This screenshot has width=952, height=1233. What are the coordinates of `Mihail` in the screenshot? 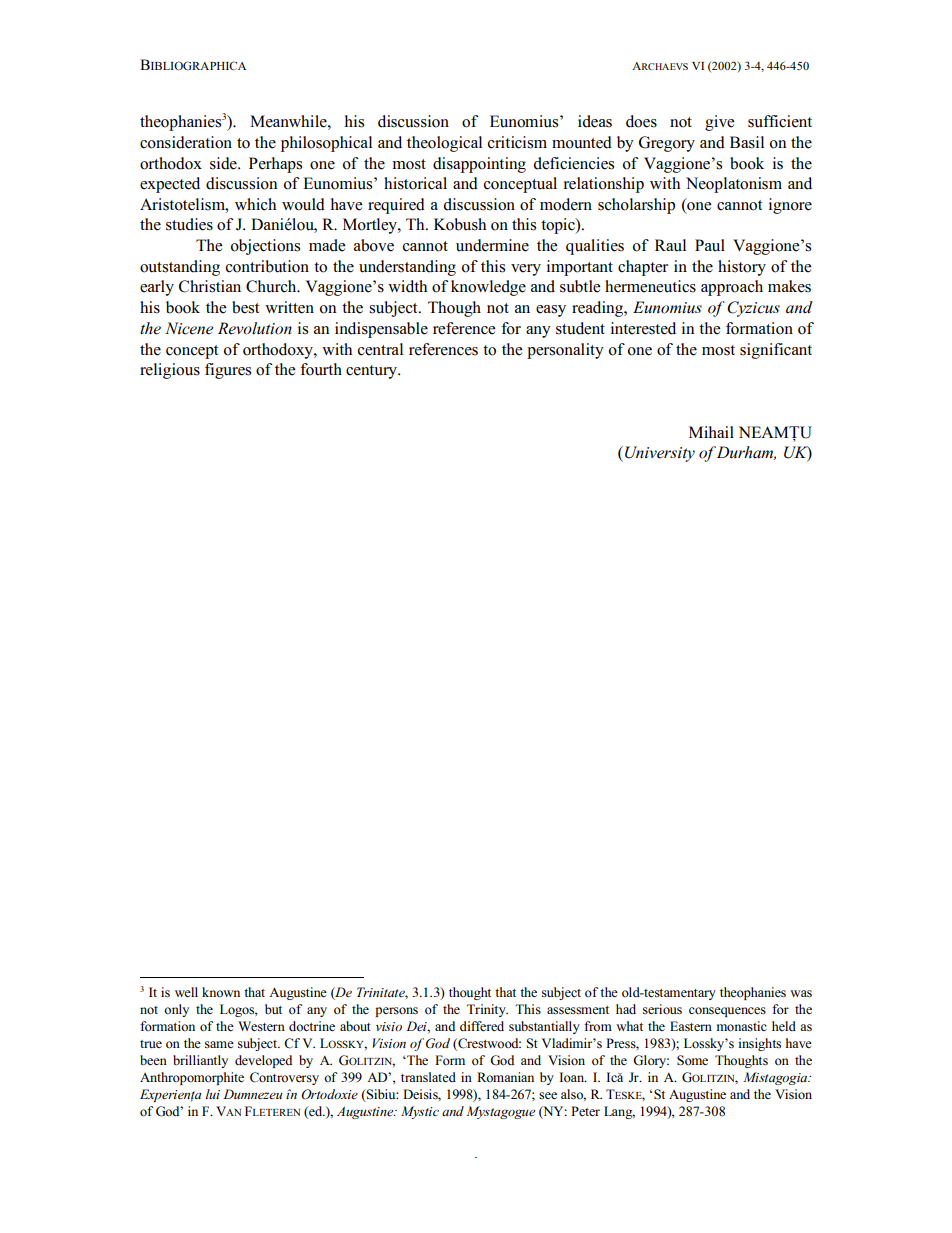 It's located at (711, 432).
